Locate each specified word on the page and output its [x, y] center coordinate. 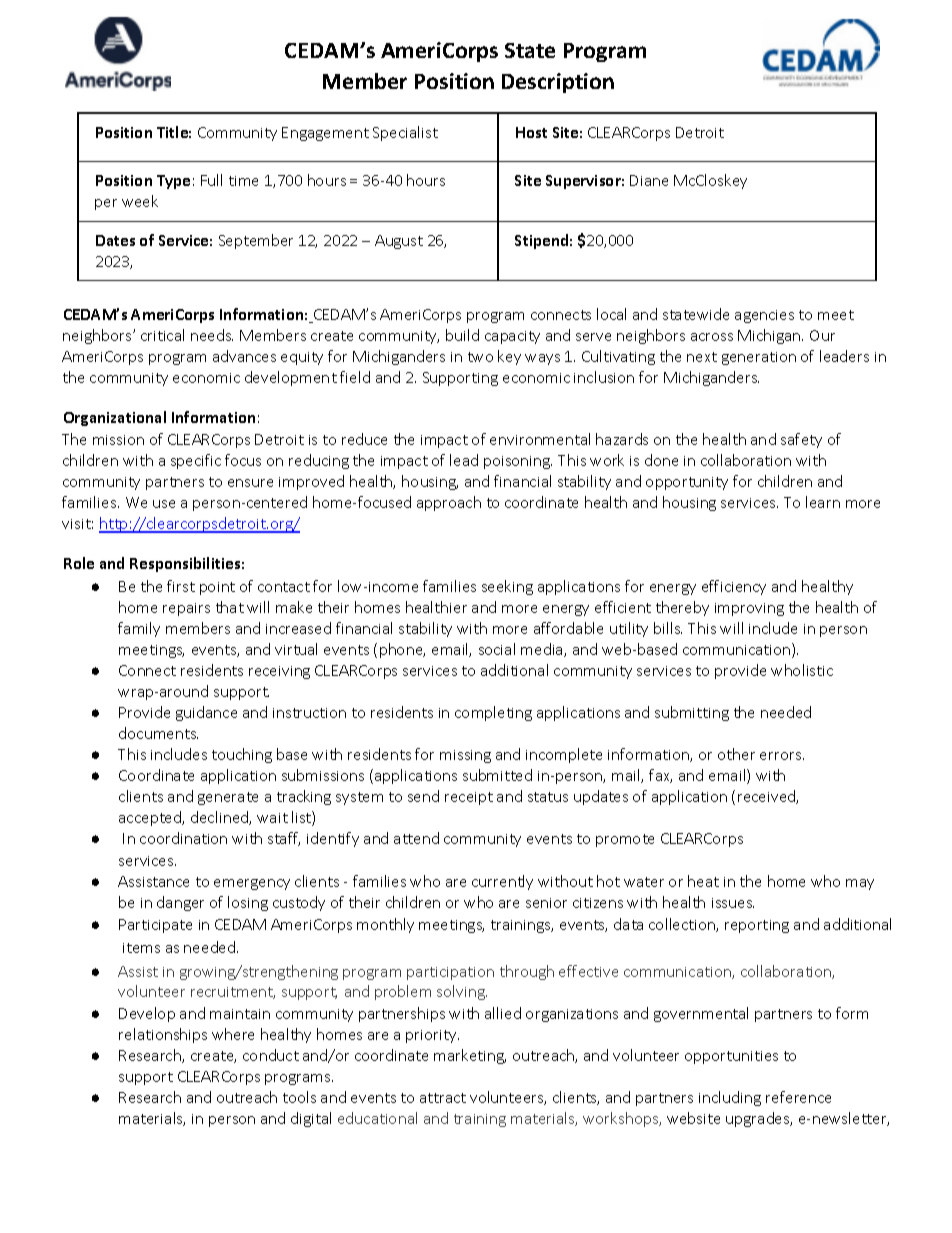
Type [173, 182]
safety [801, 440]
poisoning [518, 462]
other [736, 754]
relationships [163, 1035]
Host [531, 132]
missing [465, 756]
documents [158, 733]
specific [196, 461]
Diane [649, 180]
